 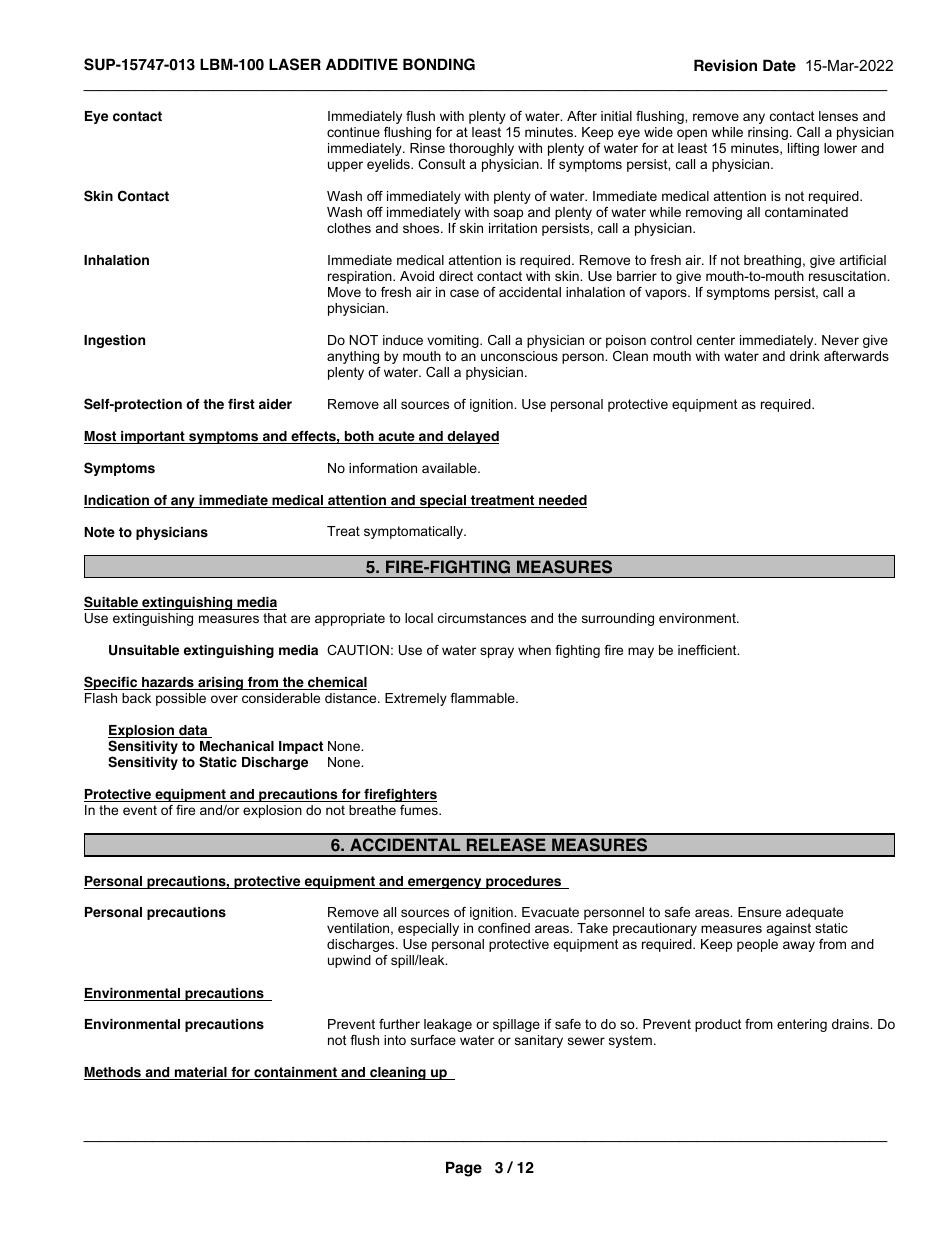 I want to click on LASER, so click(x=295, y=64).
